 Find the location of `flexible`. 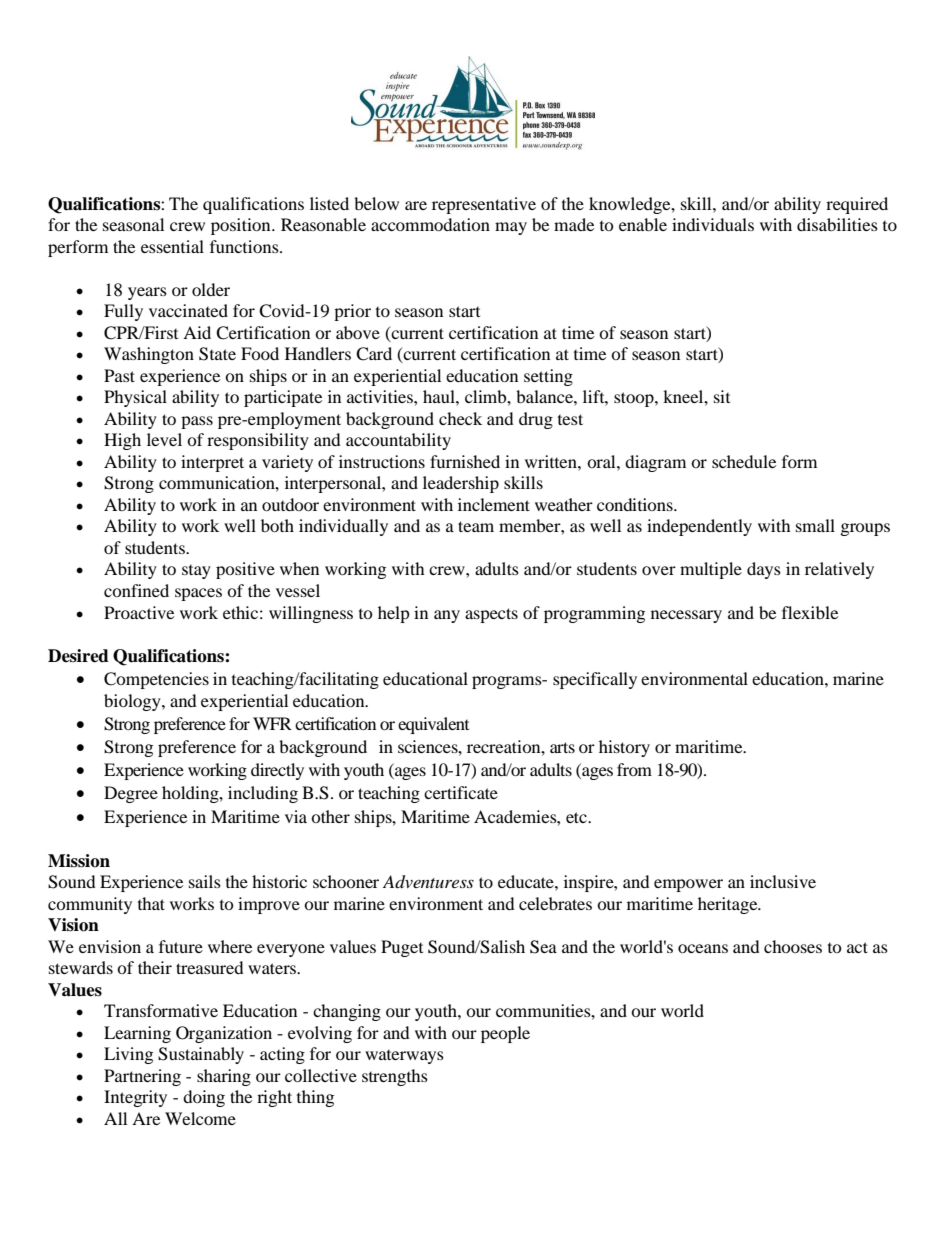

flexible is located at coordinates (810, 612).
